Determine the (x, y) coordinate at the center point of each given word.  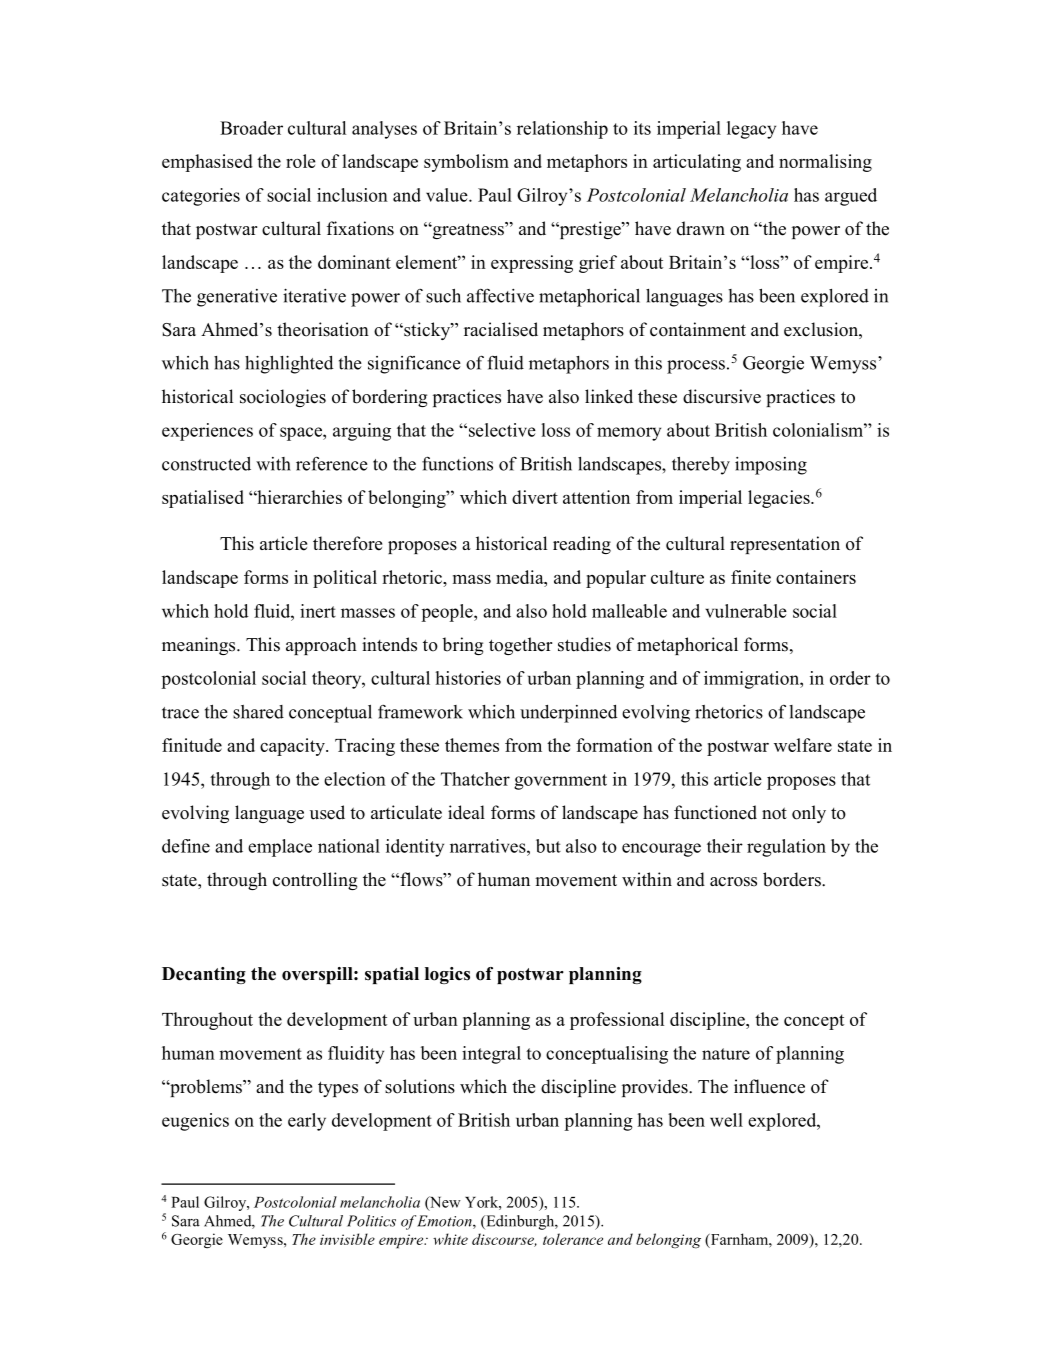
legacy (751, 130)
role (300, 161)
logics (447, 975)
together (520, 646)
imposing (771, 466)
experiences (207, 432)
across (733, 882)
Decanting (204, 975)
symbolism (466, 163)
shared (258, 712)
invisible (347, 1239)
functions (457, 463)
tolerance (573, 1239)
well (726, 1120)
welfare (803, 745)
